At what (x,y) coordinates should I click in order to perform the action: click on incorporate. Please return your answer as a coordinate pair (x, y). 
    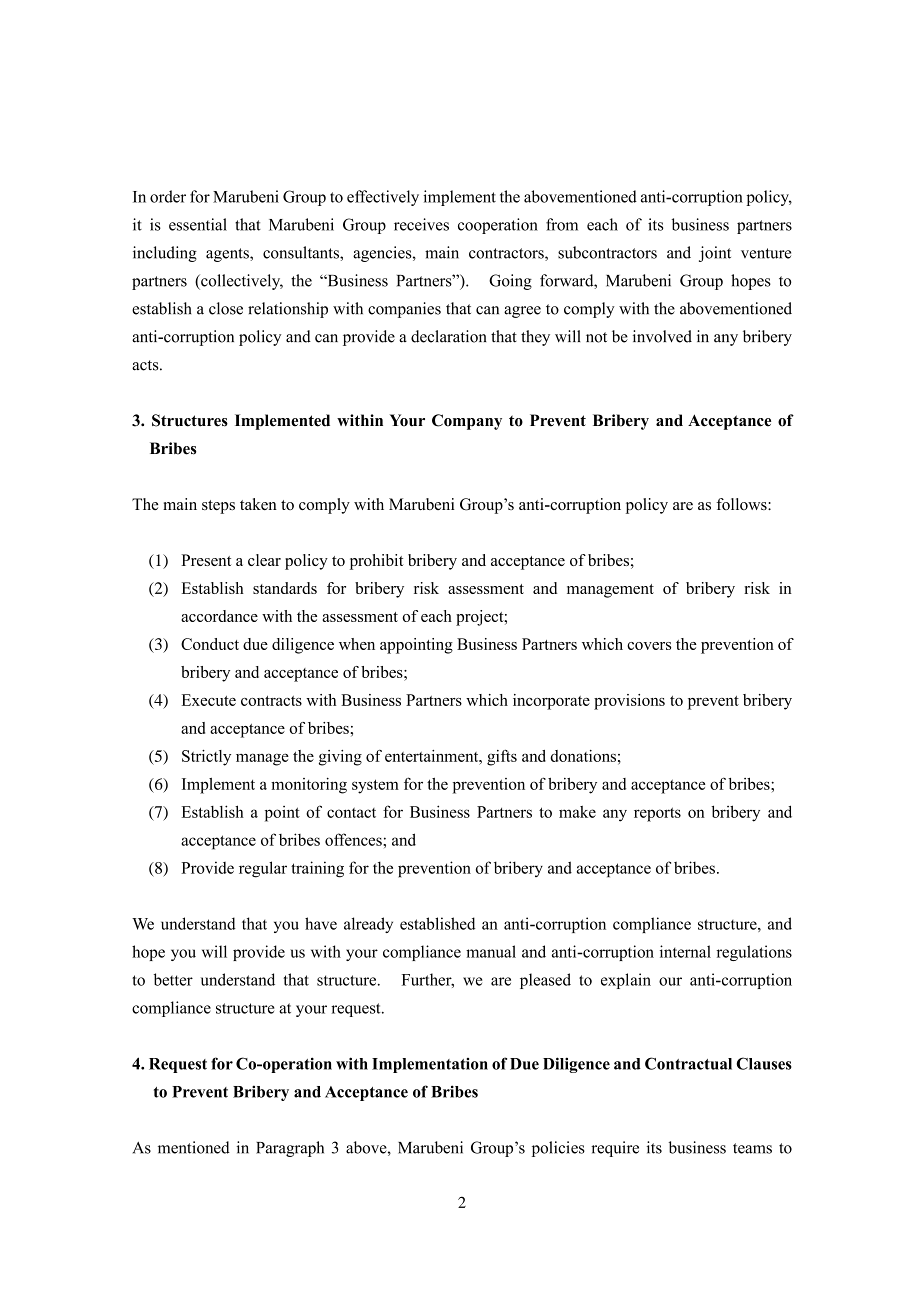
    Looking at the image, I should click on (551, 702).
